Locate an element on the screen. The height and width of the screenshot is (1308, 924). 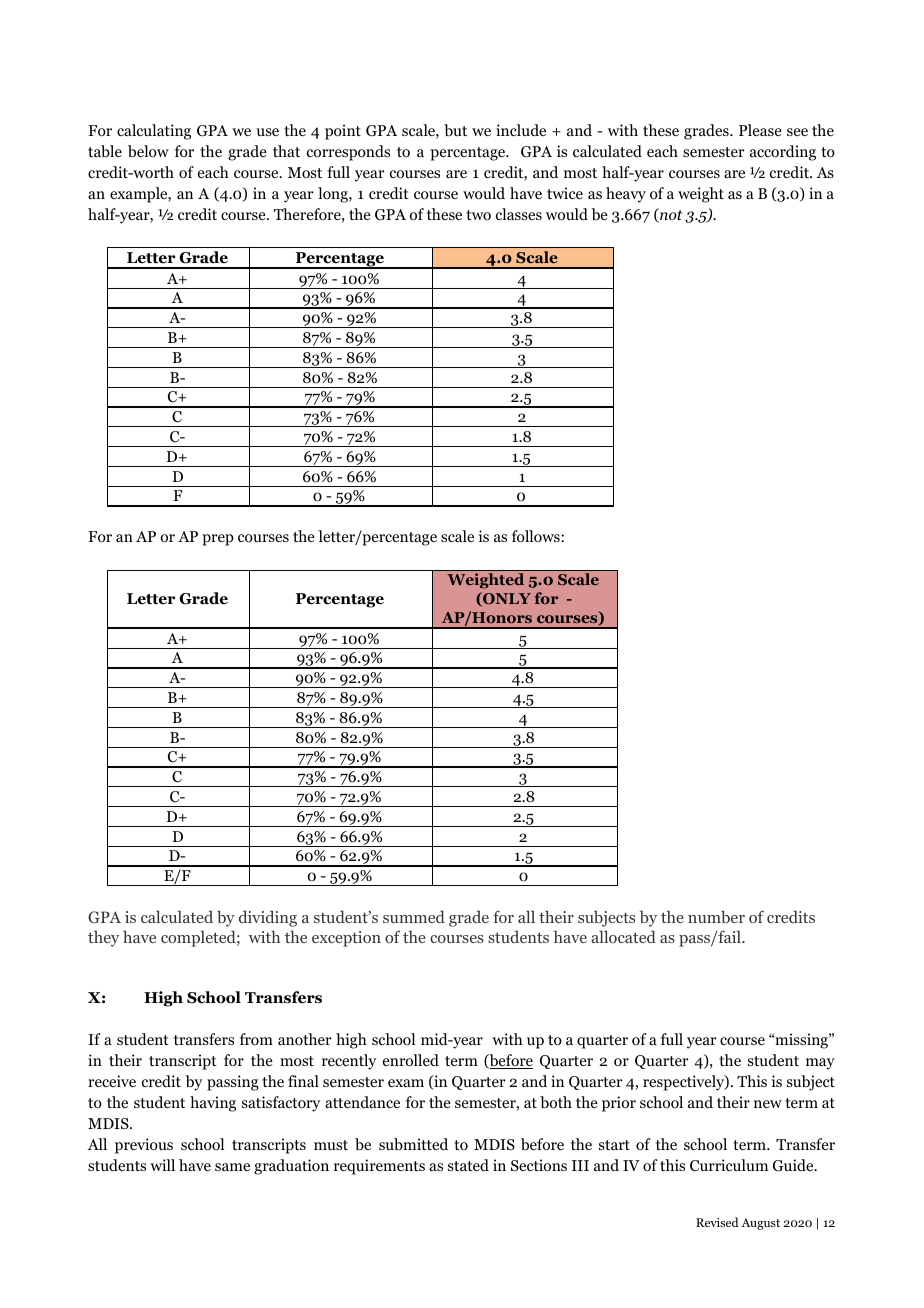
exception is located at coordinates (346, 939).
